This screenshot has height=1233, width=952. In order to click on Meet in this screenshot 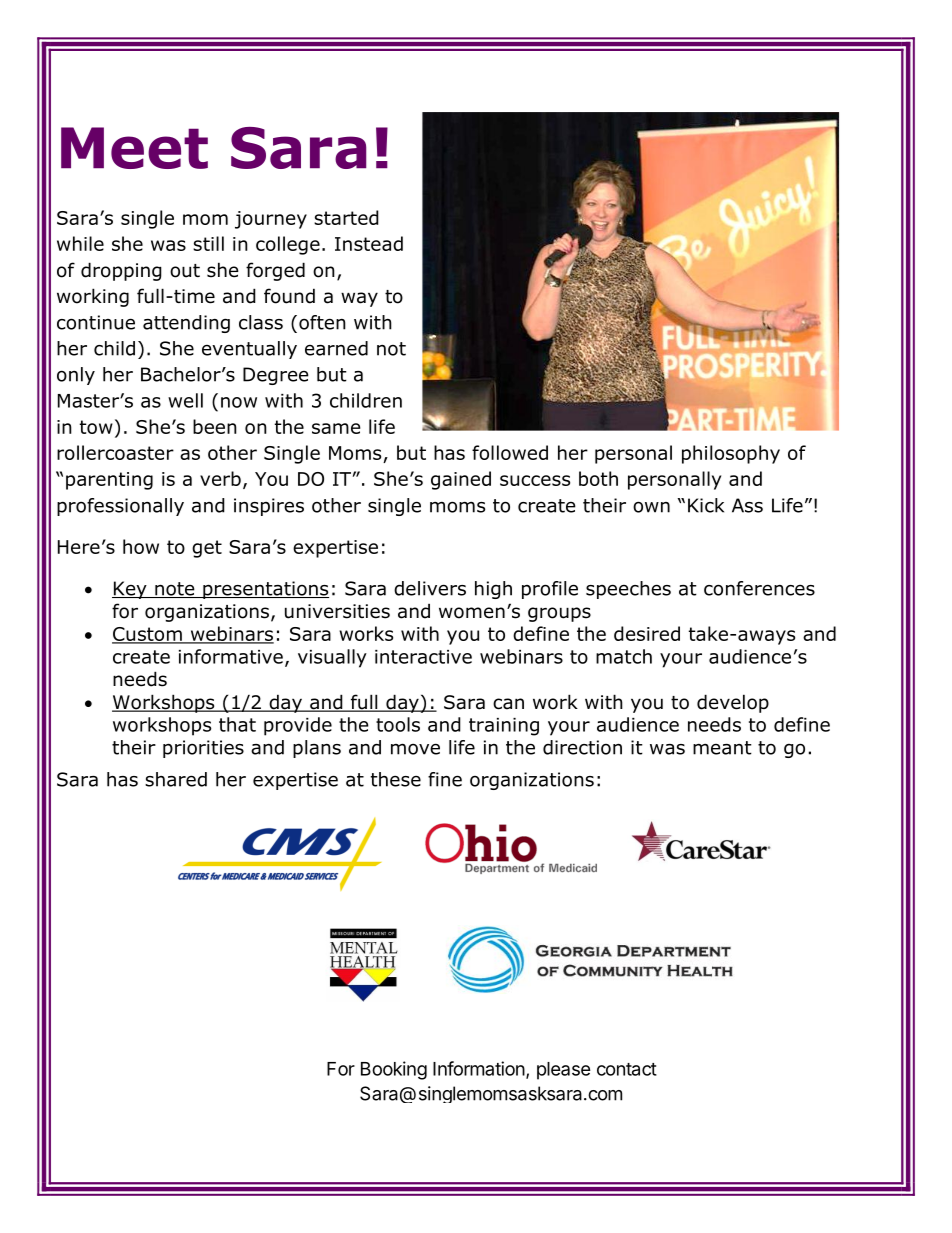, I will do `click(134, 148)`.
